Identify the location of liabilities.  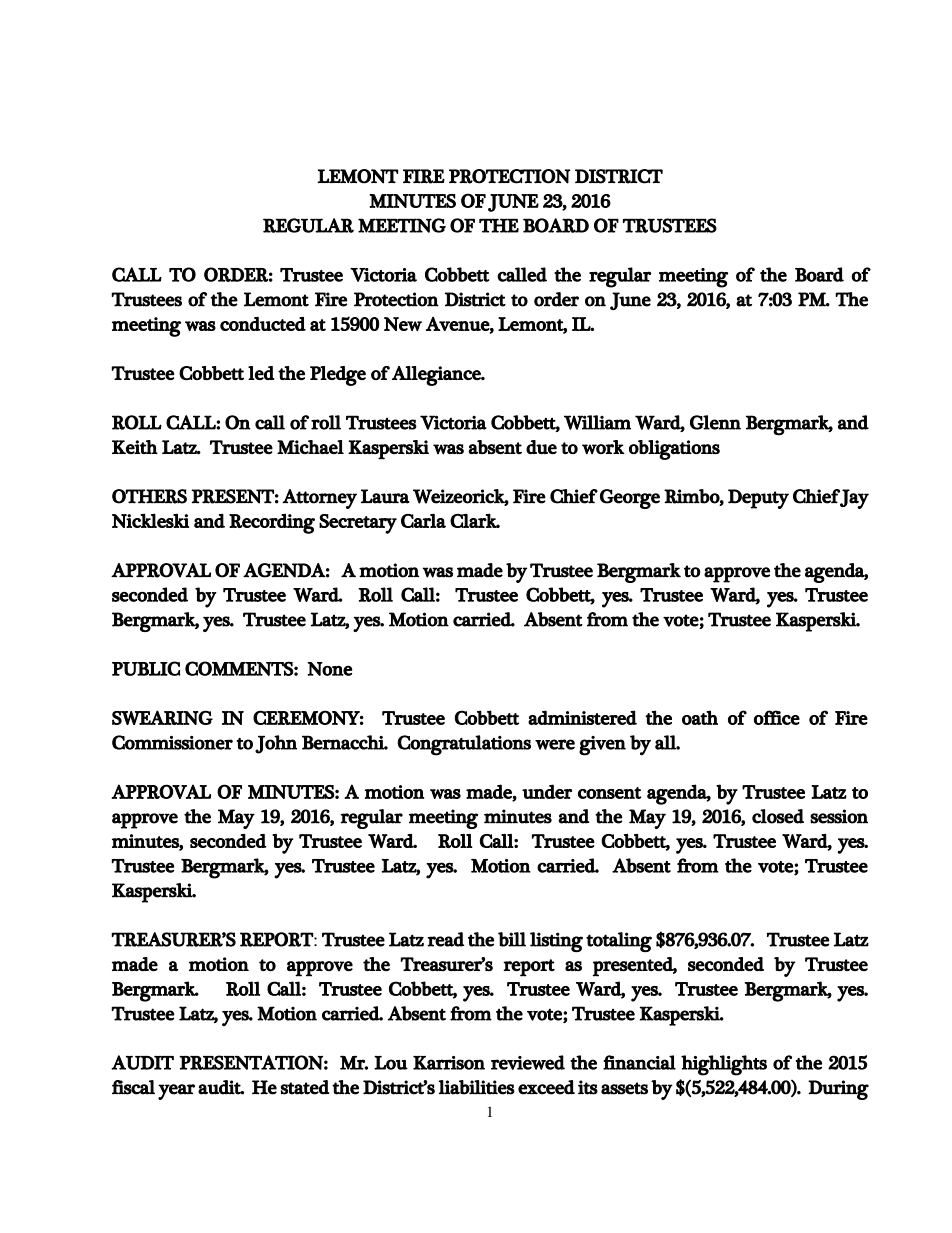
(476, 1087).
